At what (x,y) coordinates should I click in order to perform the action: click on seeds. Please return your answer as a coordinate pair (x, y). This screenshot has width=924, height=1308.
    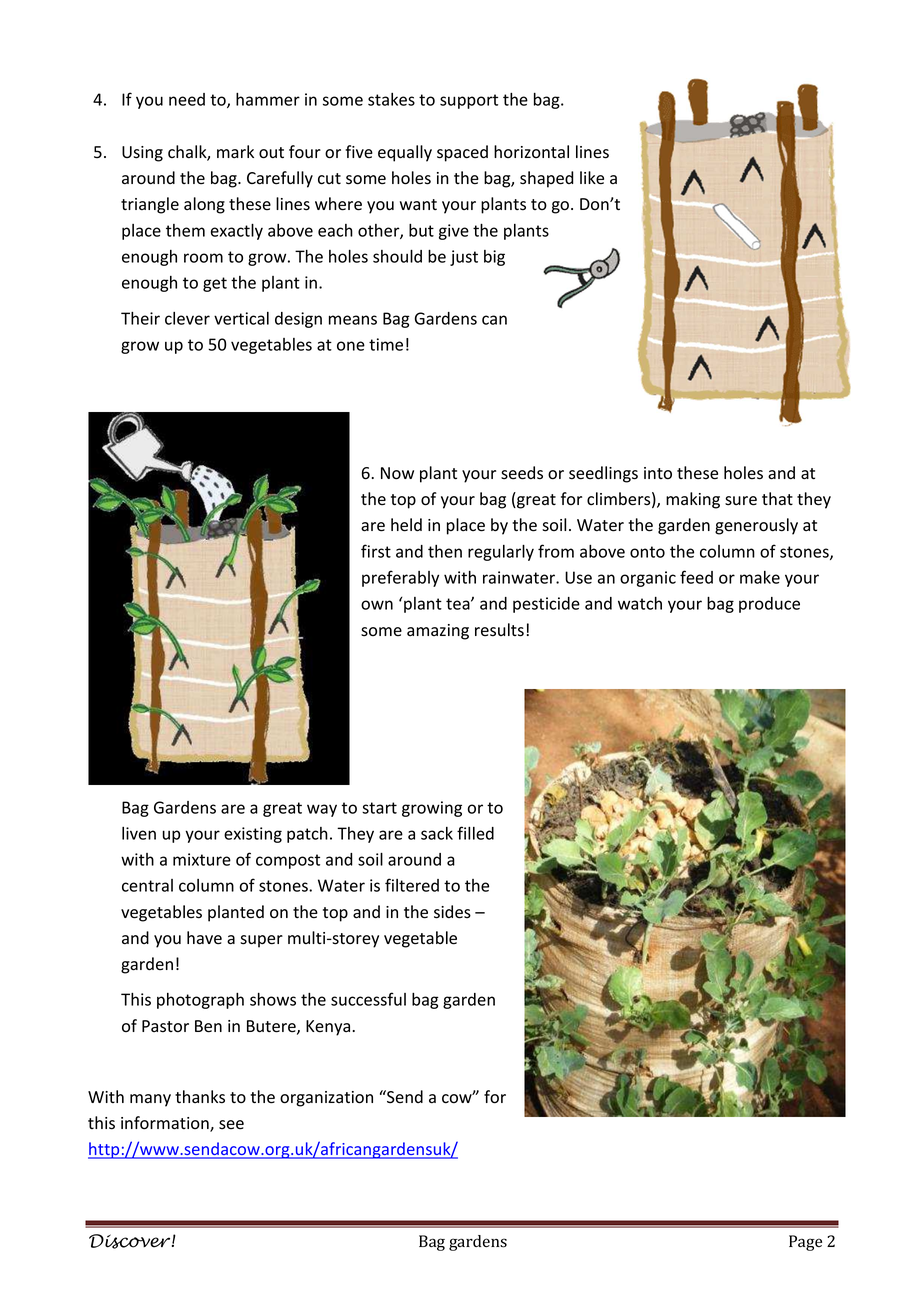
    Looking at the image, I should click on (522, 473).
